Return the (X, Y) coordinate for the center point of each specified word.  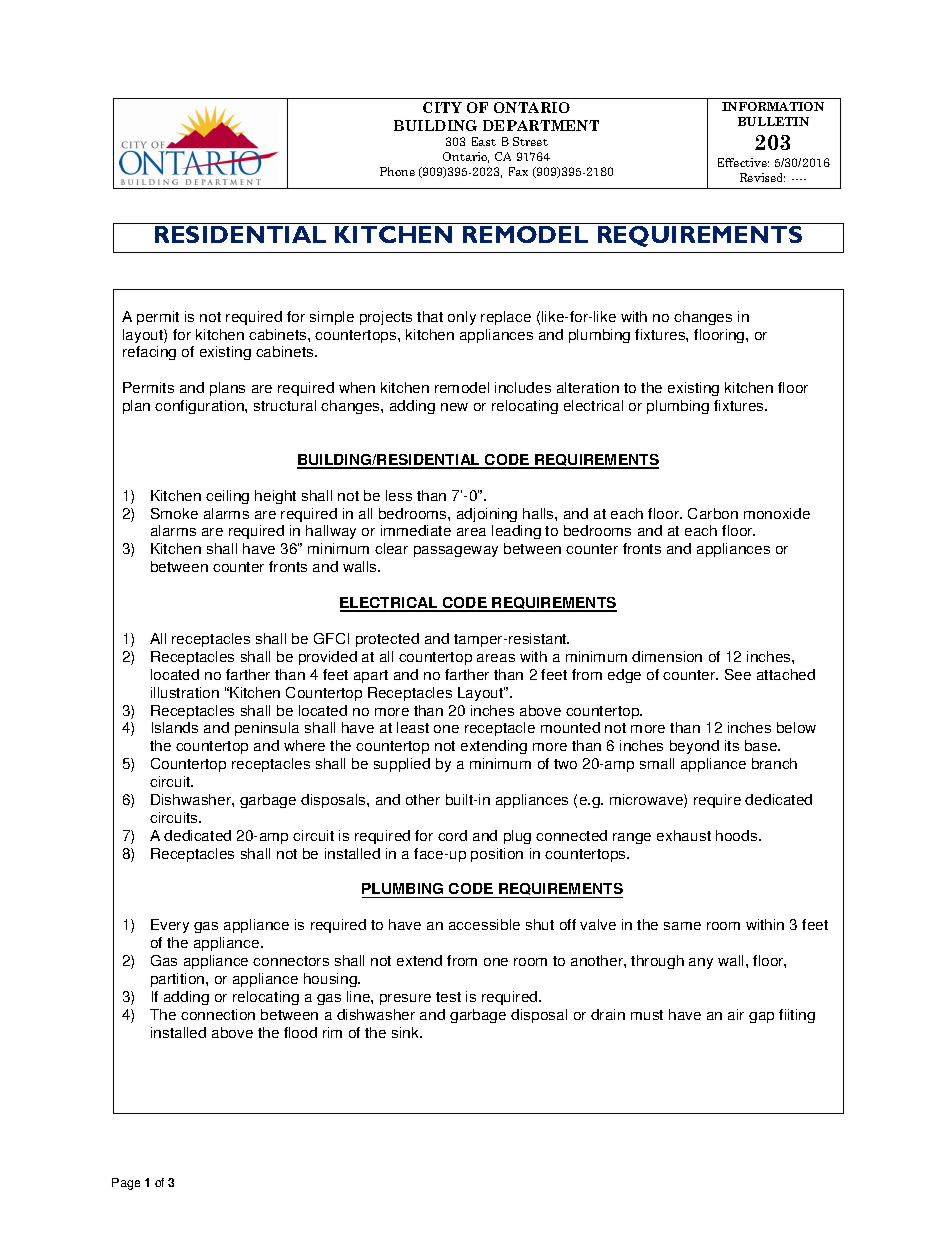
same (682, 926)
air (736, 1014)
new (454, 407)
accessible (484, 924)
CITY (442, 107)
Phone (397, 171)
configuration (200, 407)
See (738, 674)
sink (406, 1032)
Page (126, 1184)
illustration (185, 692)
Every (170, 926)
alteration (588, 387)
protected (387, 640)
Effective (743, 162)
